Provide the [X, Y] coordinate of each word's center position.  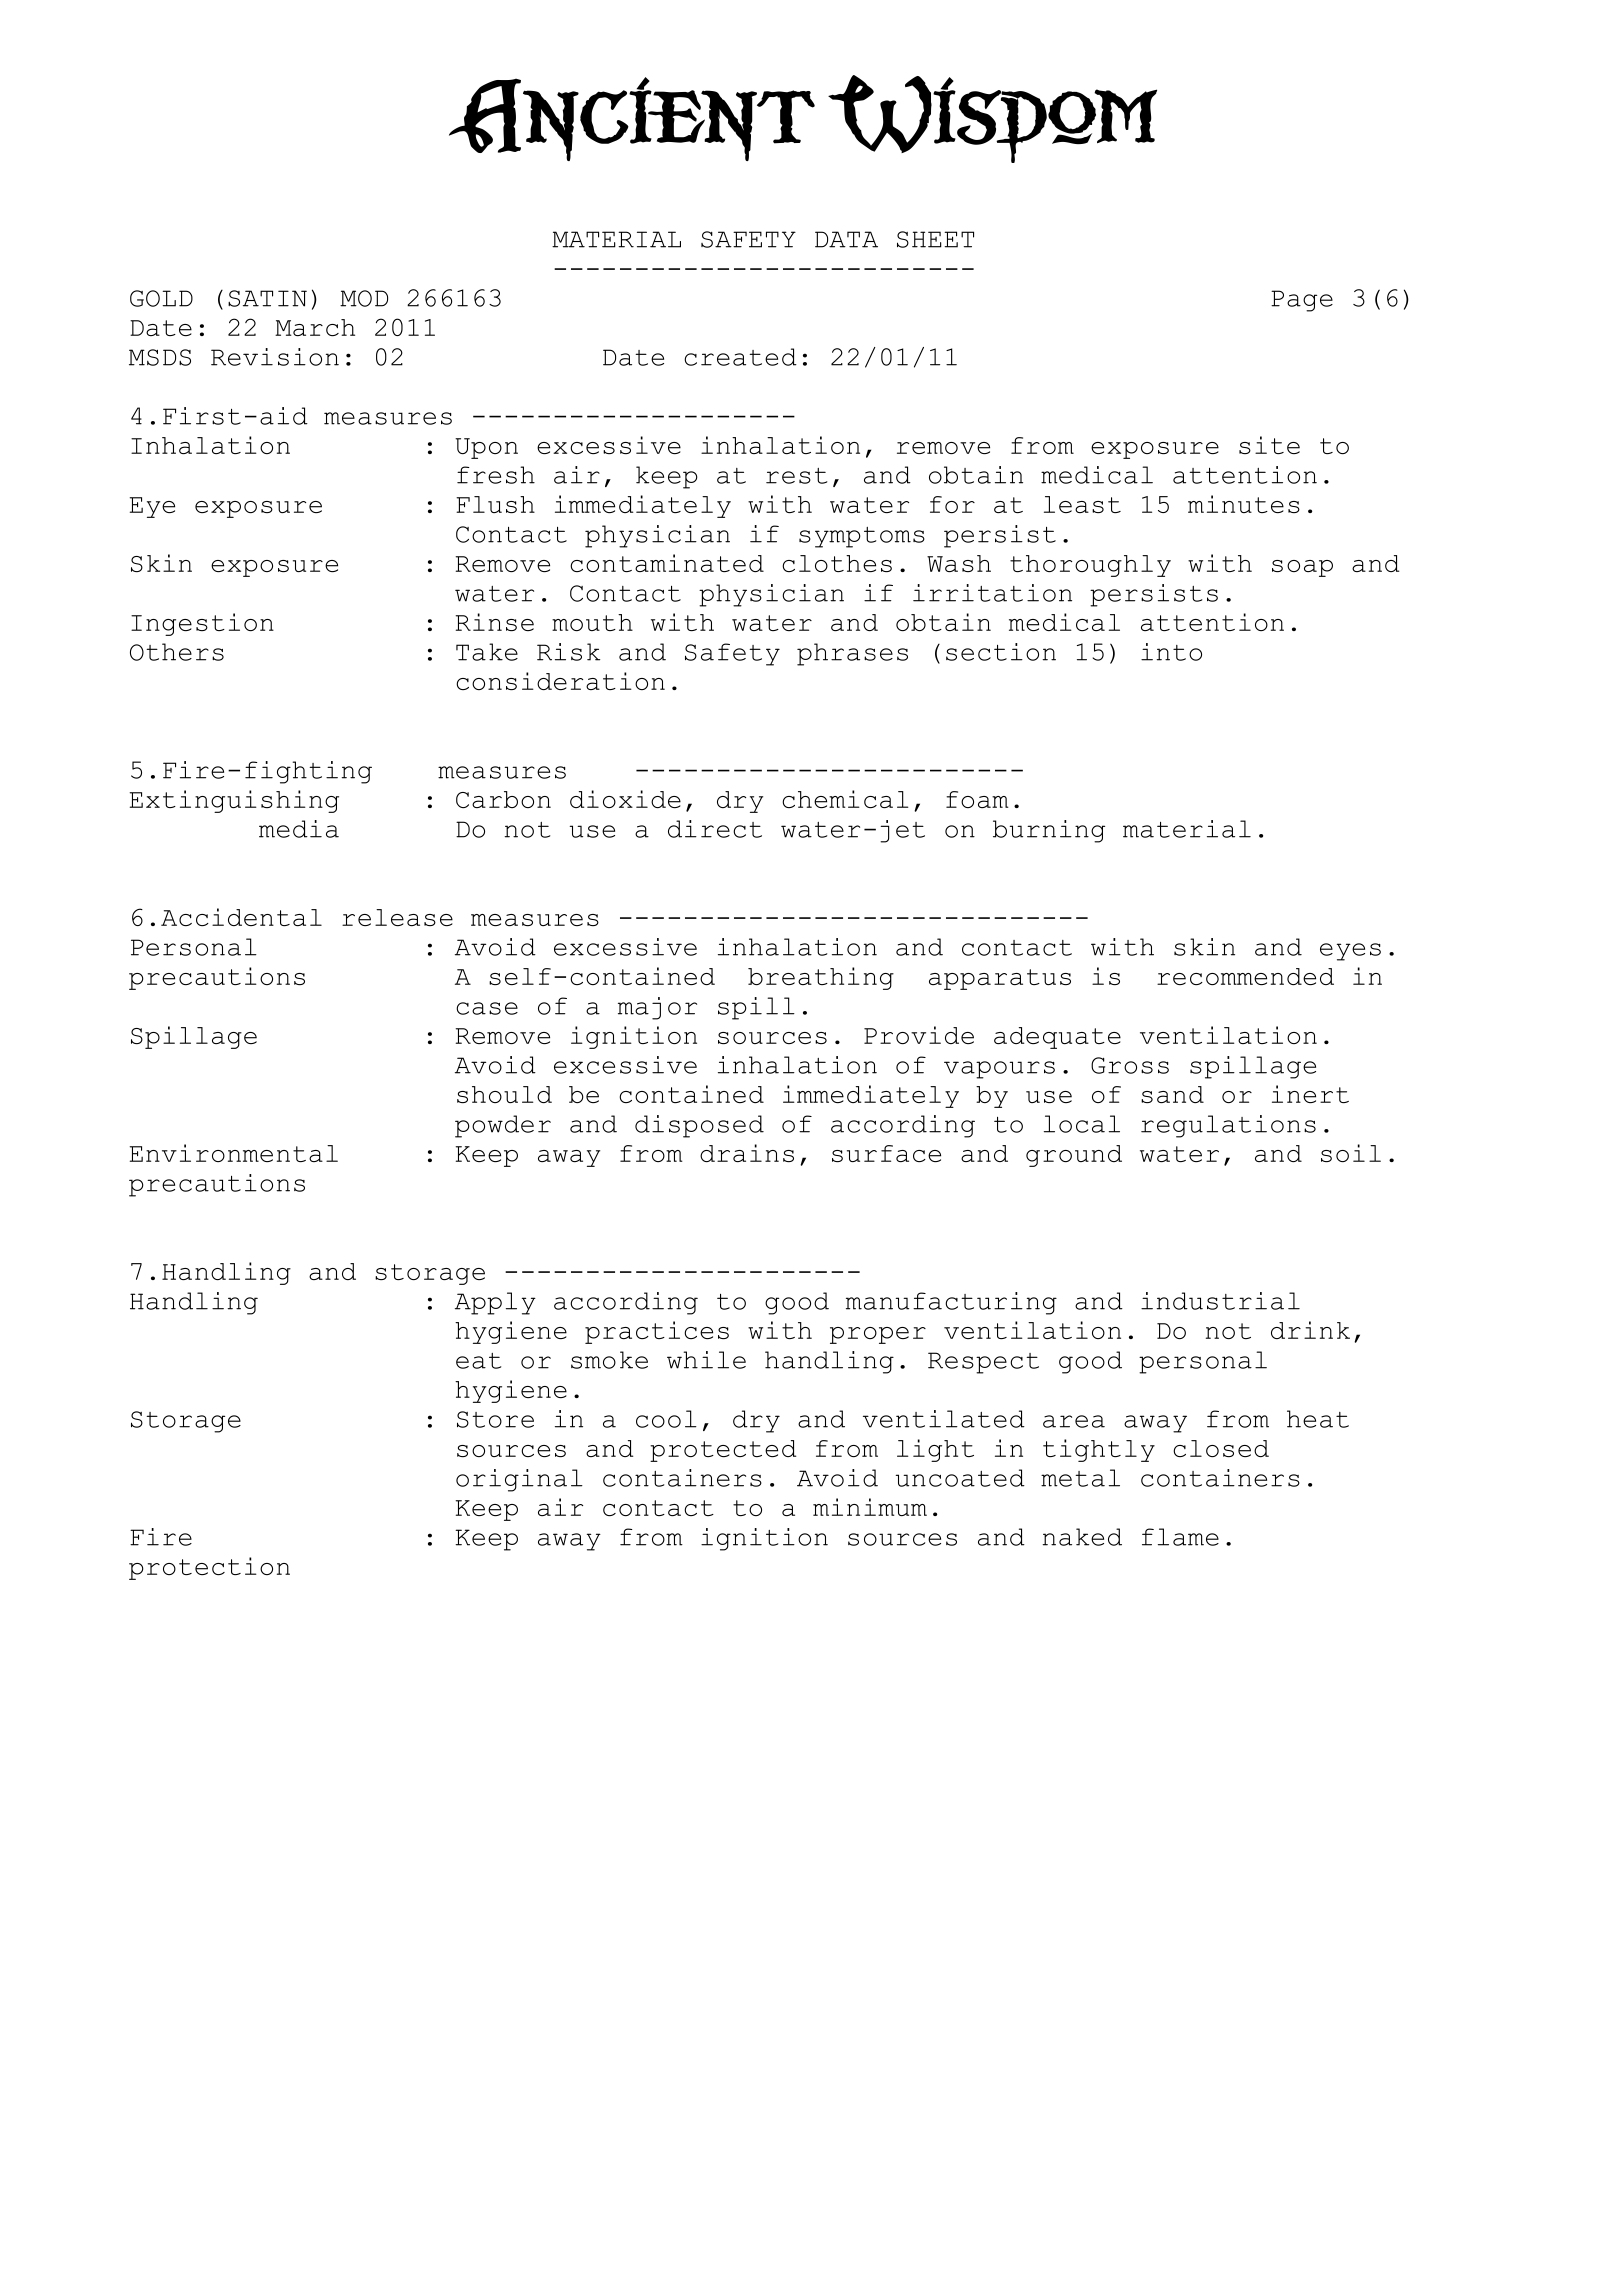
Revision [275, 357]
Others [177, 652]
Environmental [234, 1153]
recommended [1245, 976]
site [1269, 445]
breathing [821, 978]
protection [209, 1568]
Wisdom [992, 119]
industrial [1220, 1301]
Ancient [632, 119]
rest [796, 476]
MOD [364, 298]
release [397, 917]
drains [747, 1153]
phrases [852, 654]
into [1171, 652]
